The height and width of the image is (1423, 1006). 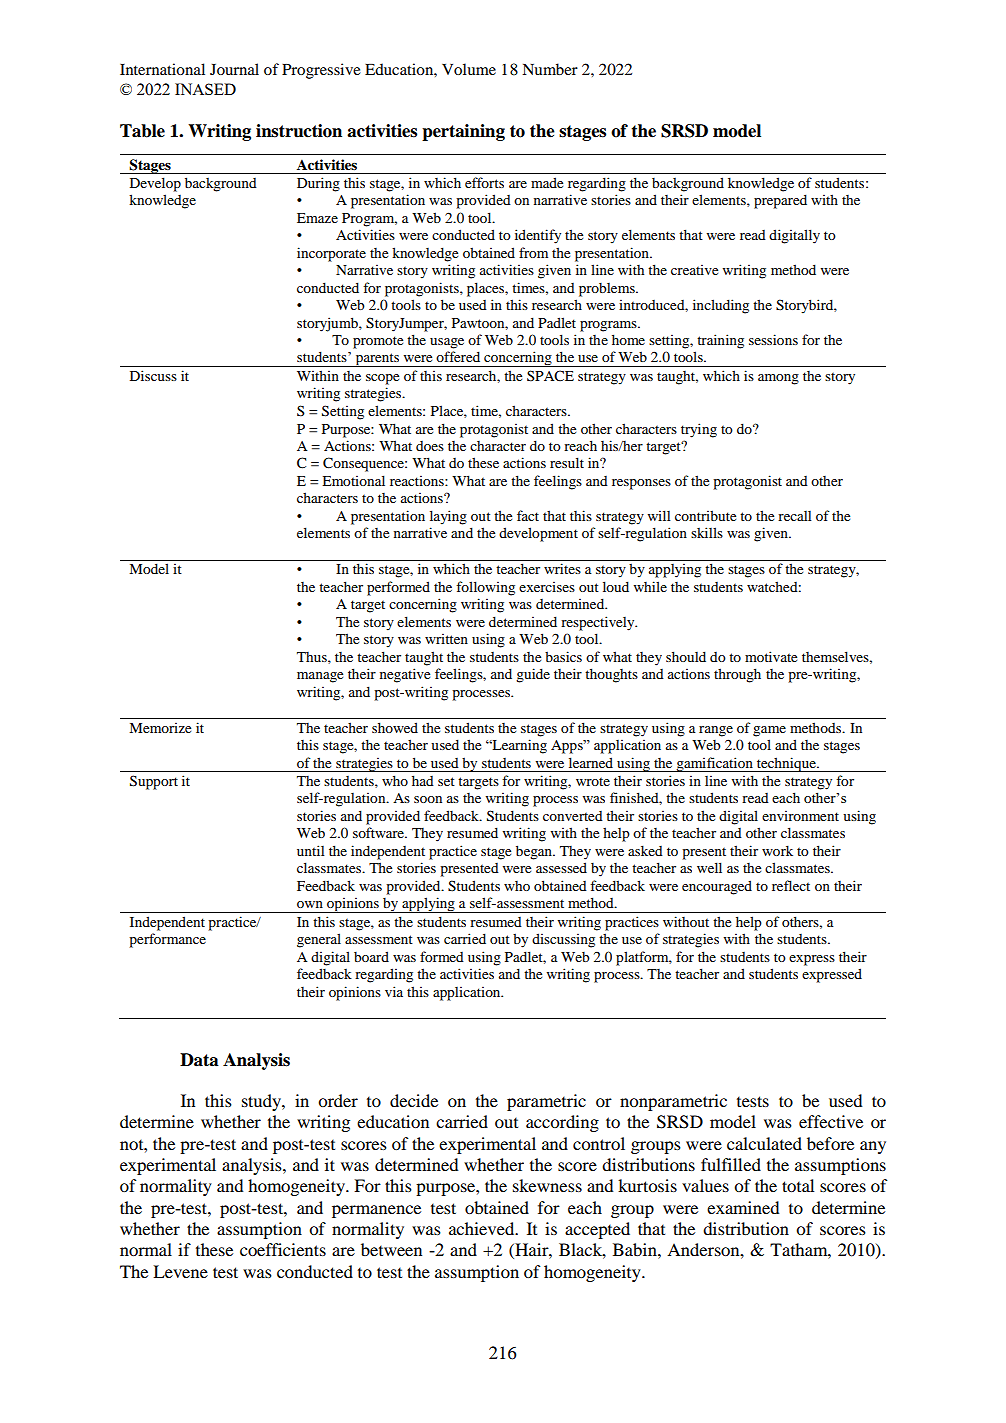 What do you see at coordinates (311, 850) in the image?
I see `until` at bounding box center [311, 850].
